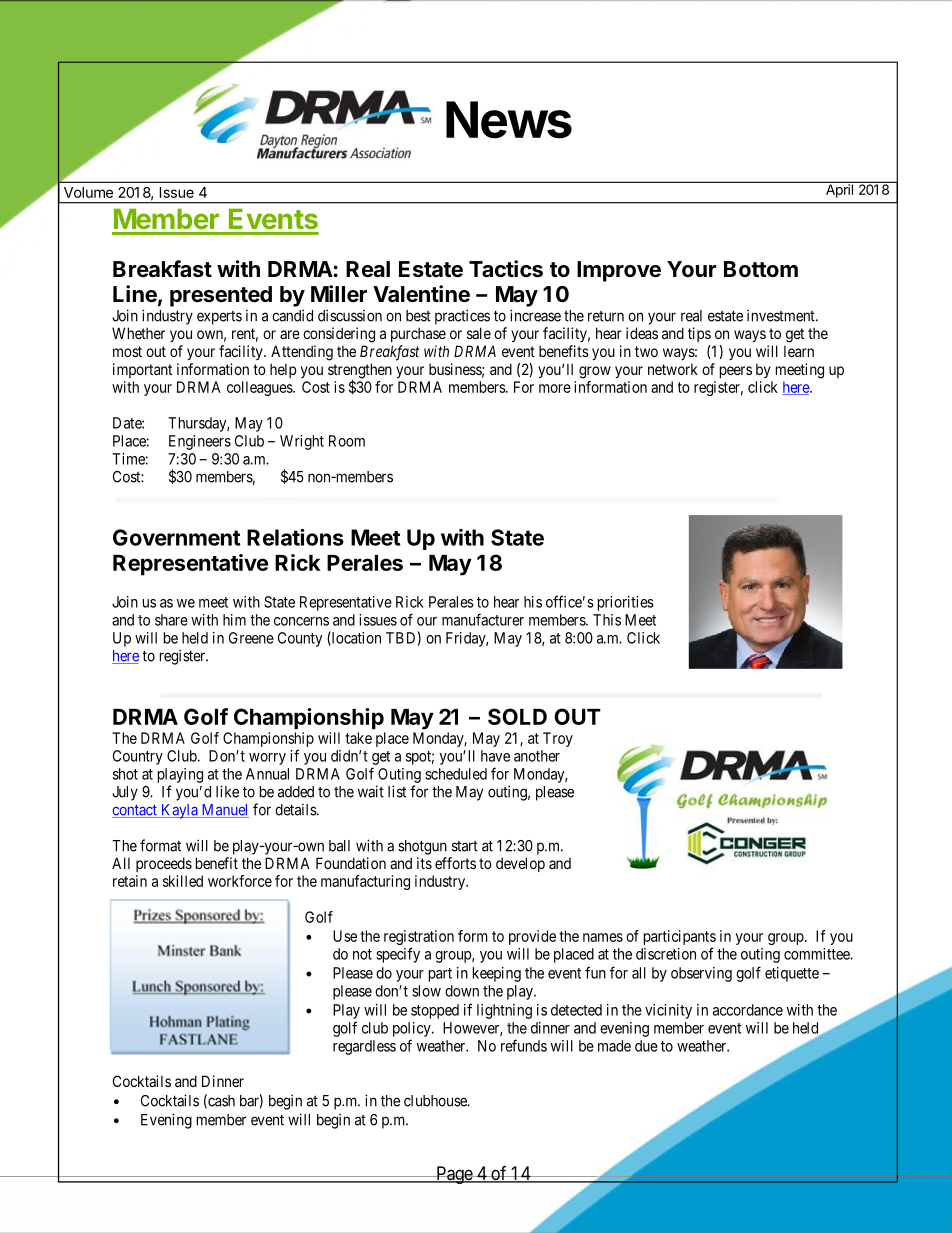 This image has width=952, height=1233. I want to click on News, so click(509, 120).
